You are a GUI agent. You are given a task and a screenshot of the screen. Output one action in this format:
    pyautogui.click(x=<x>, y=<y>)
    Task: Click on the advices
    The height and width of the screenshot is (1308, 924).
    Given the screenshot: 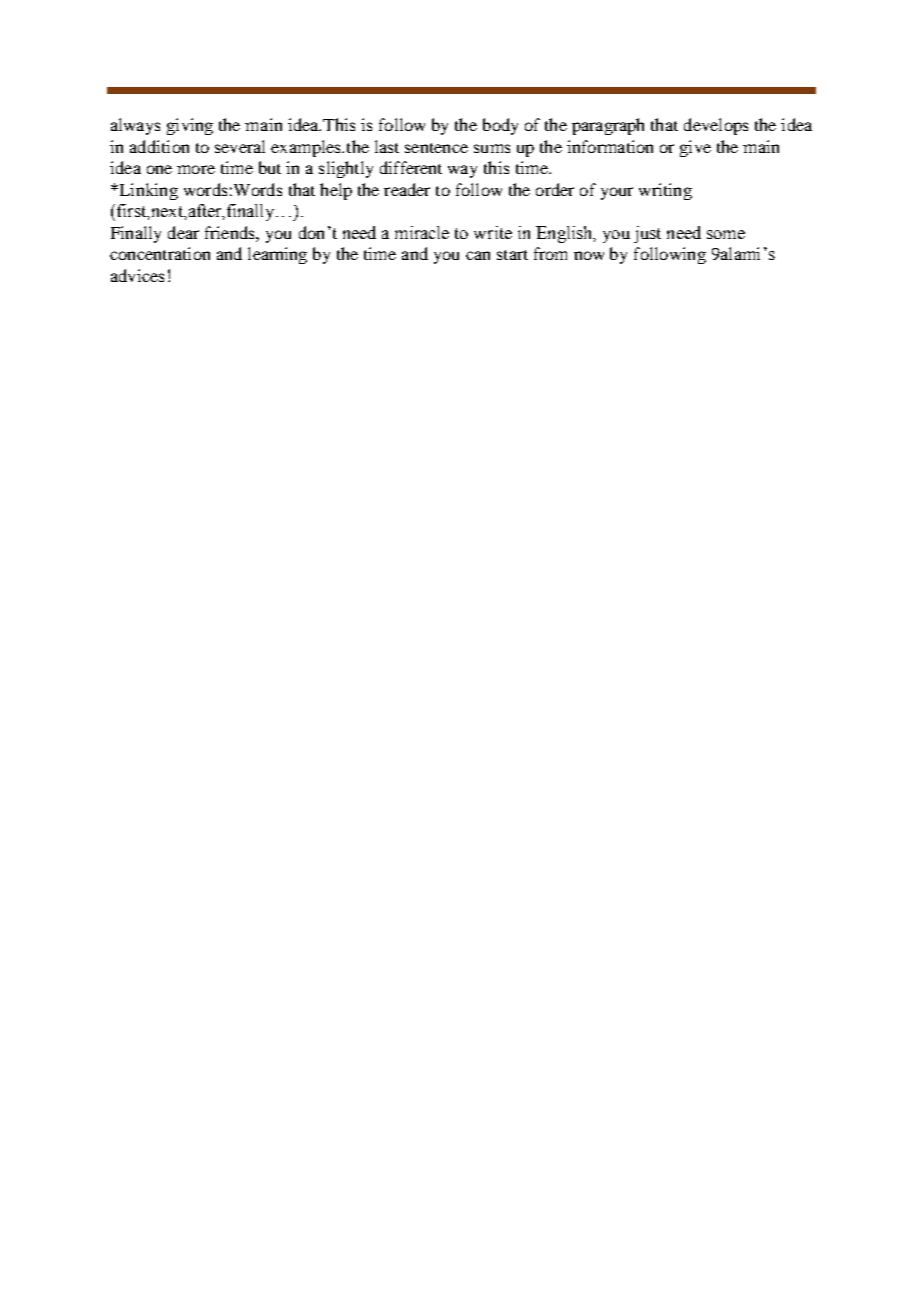 What is the action you would take?
    pyautogui.click(x=137, y=275)
